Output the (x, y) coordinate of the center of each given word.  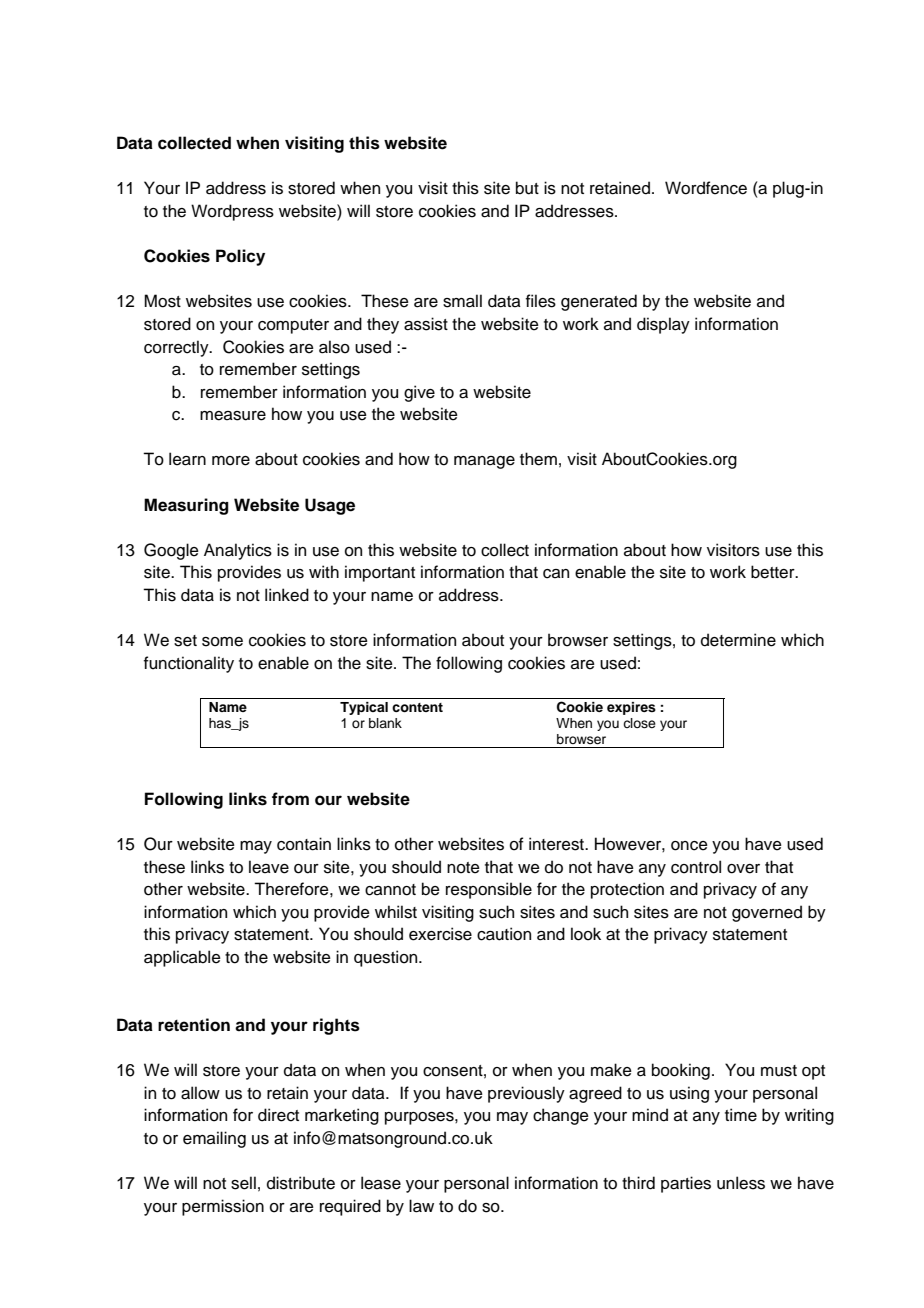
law (421, 1206)
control (696, 867)
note (463, 868)
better (774, 572)
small (462, 301)
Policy (240, 257)
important (380, 573)
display (663, 325)
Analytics (238, 551)
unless (741, 1183)
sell (243, 1183)
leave (269, 867)
